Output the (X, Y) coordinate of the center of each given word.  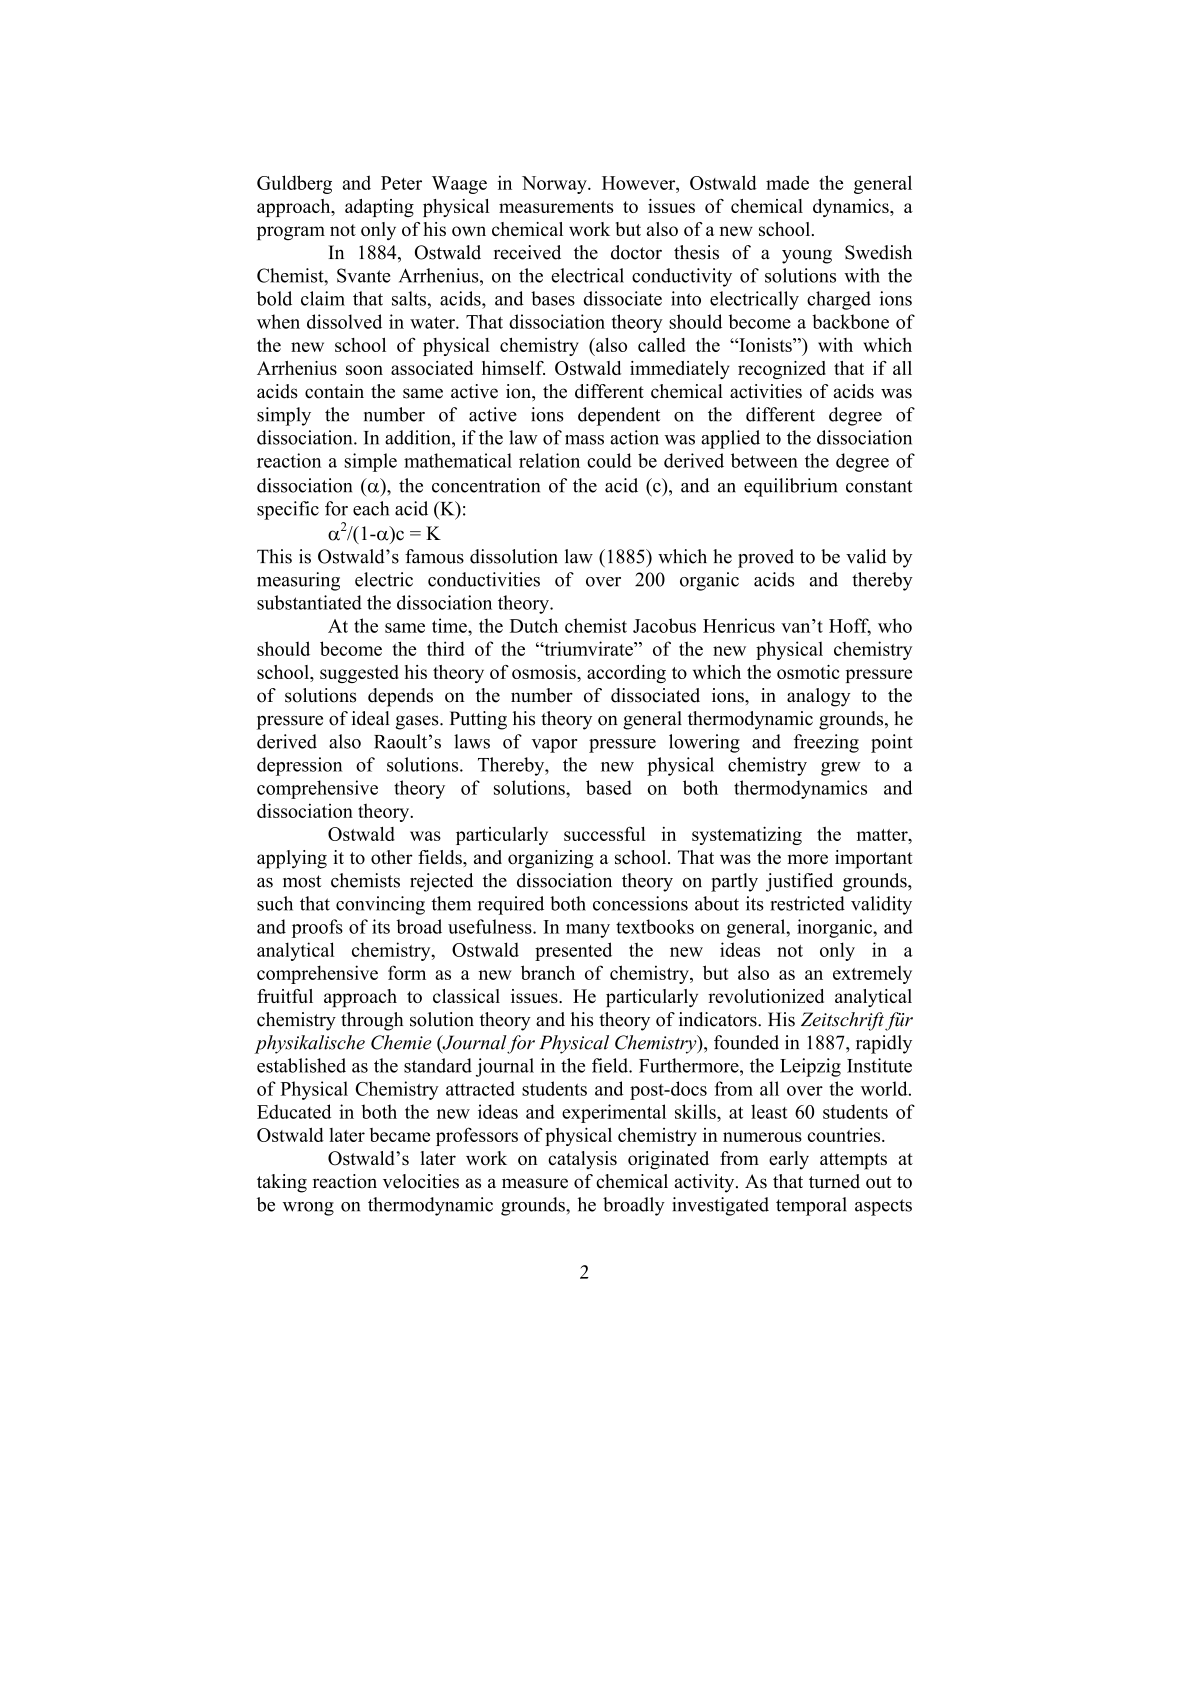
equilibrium (790, 487)
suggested (359, 674)
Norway (555, 185)
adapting (379, 208)
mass (584, 440)
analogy (819, 697)
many (588, 931)
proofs (317, 928)
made (787, 182)
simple (371, 462)
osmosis (545, 672)
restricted (807, 903)
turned (834, 1181)
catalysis (582, 1160)
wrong (308, 1209)
